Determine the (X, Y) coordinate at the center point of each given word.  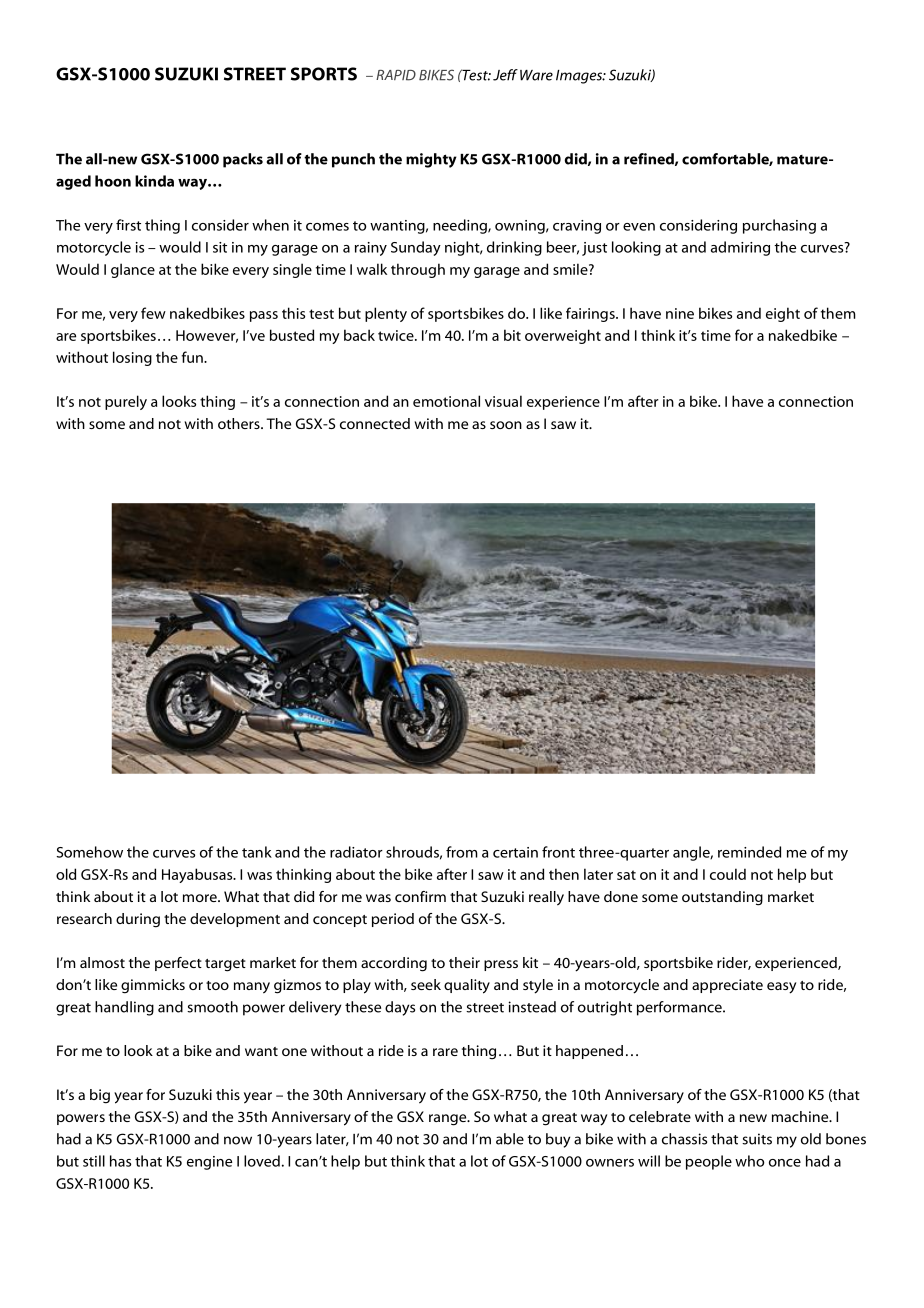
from (462, 852)
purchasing (779, 226)
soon (506, 425)
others (240, 423)
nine (680, 313)
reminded (749, 852)
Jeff (505, 75)
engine (209, 1163)
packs (243, 160)
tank (257, 852)
